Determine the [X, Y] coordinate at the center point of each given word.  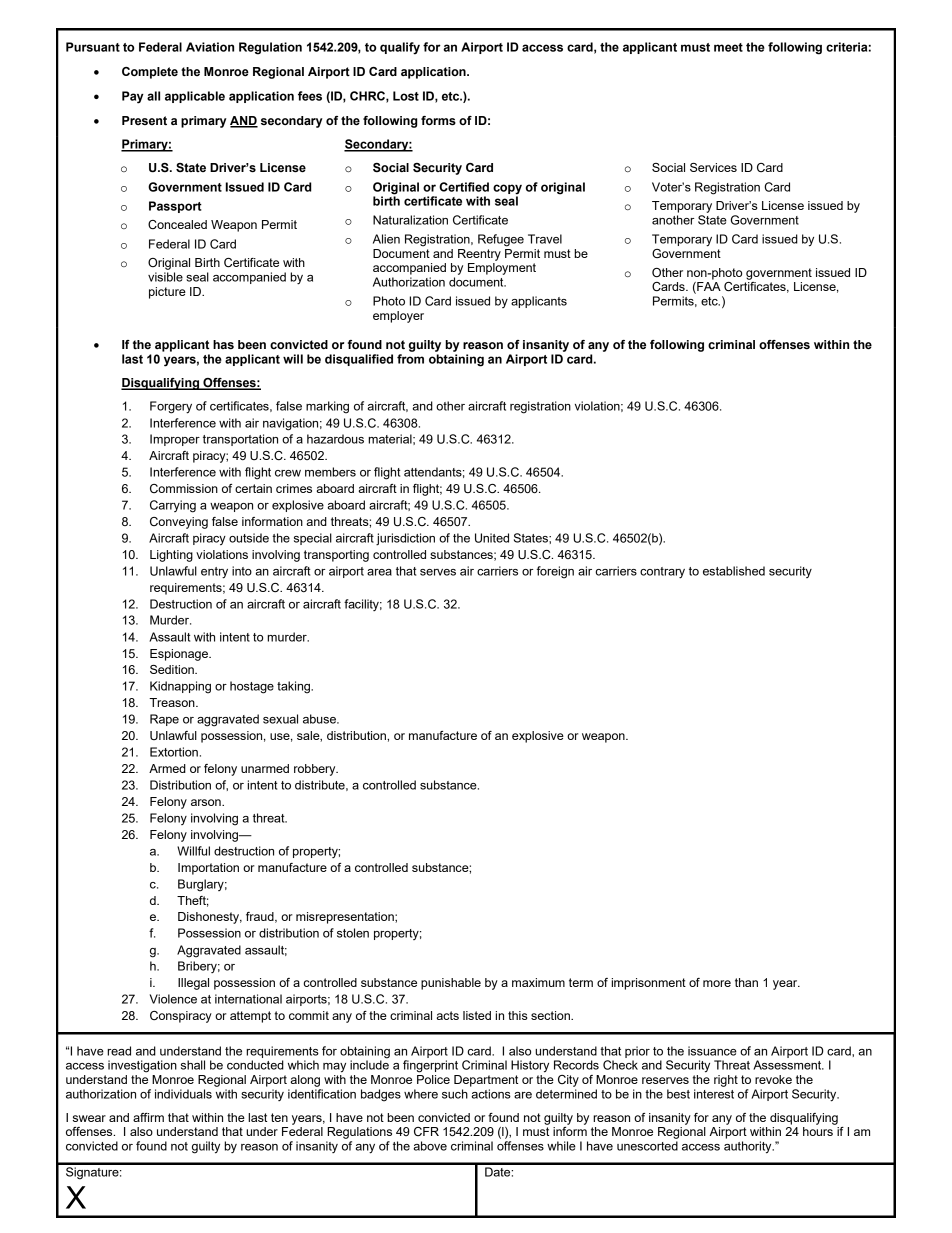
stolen [353, 933]
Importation [208, 869]
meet [728, 47]
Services [713, 167]
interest [714, 1094]
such [455, 1094]
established [734, 571]
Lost [406, 96]
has [223, 345]
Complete [150, 73]
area [379, 572]
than [746, 982]
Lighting [171, 556]
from [410, 359]
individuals [183, 1094]
